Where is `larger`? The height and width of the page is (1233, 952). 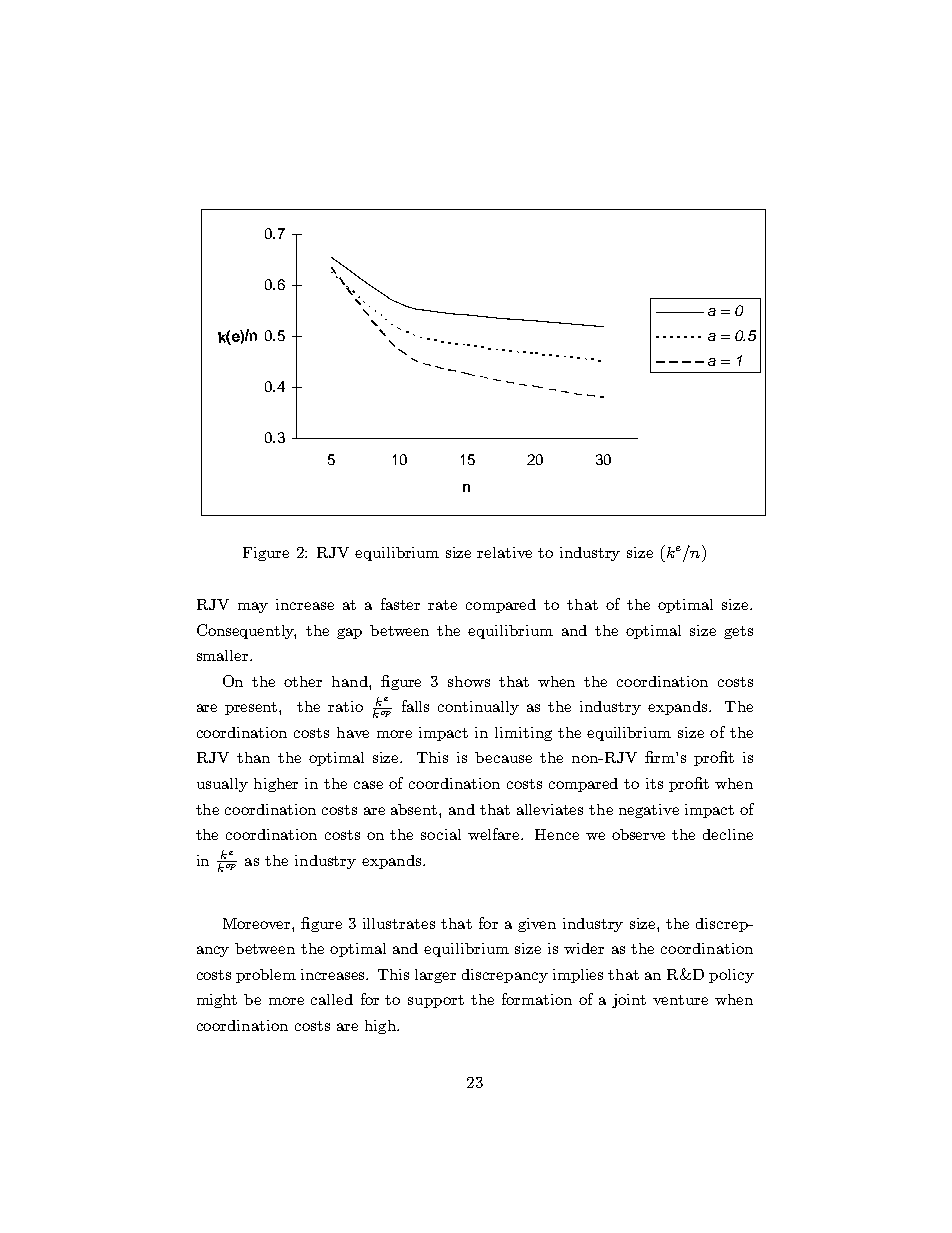
larger is located at coordinates (435, 976).
